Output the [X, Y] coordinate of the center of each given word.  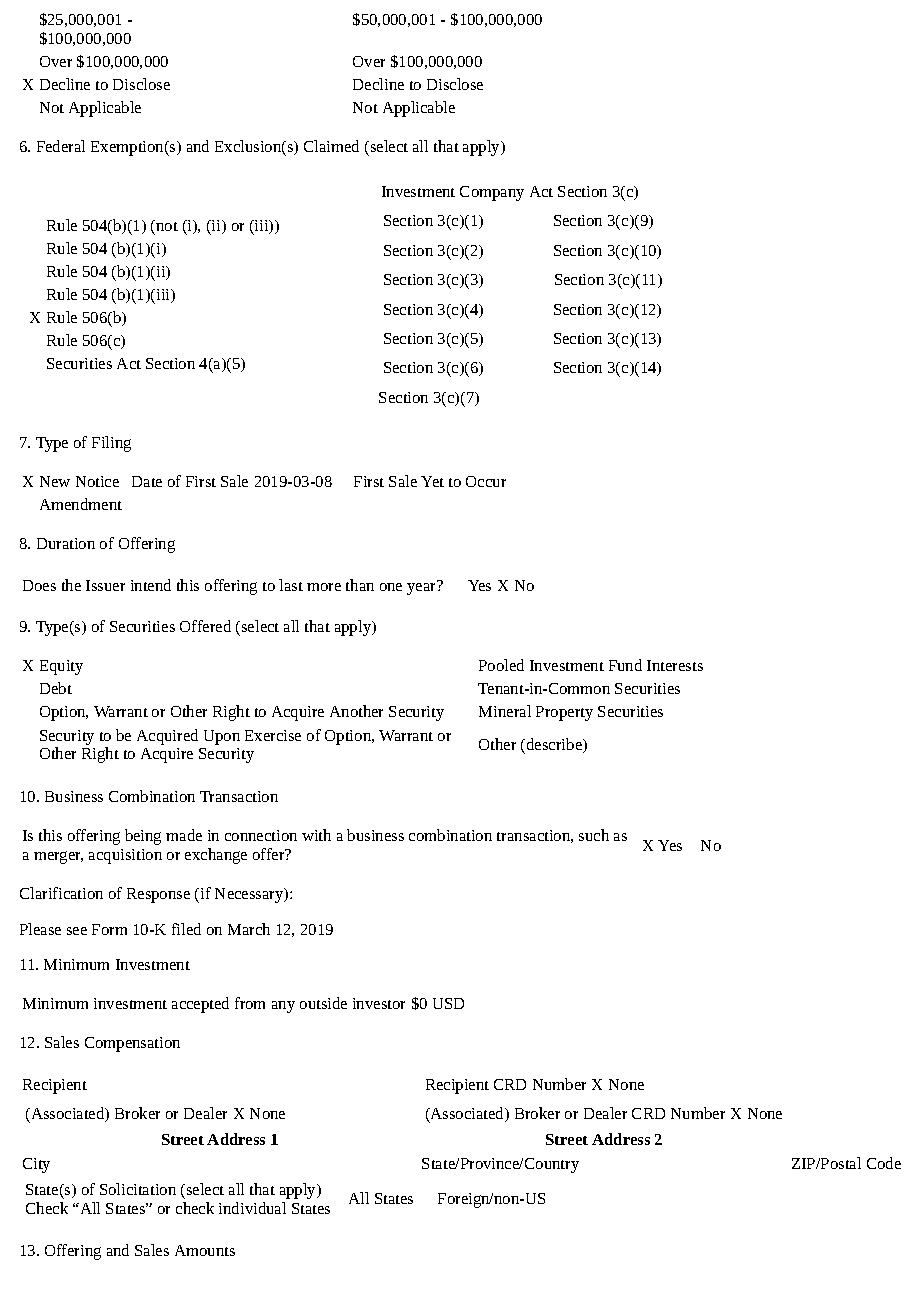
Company [492, 193]
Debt [56, 688]
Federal [61, 146]
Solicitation [138, 1189]
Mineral [505, 711]
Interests [675, 665]
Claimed [331, 146]
